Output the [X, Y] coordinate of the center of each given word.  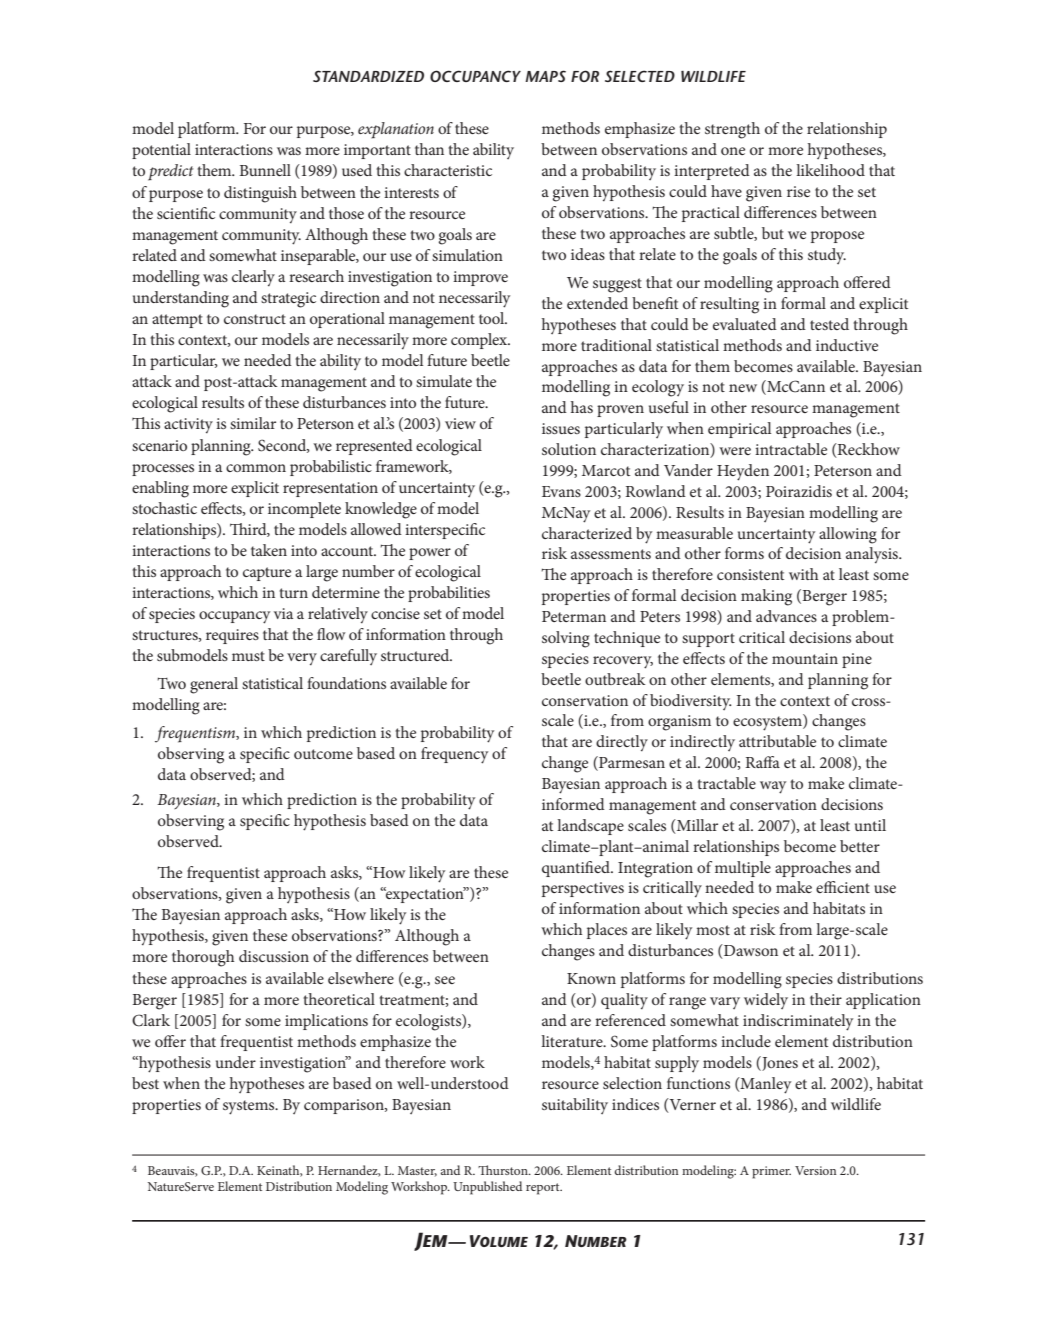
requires [232, 636]
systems [250, 1107]
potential [161, 151]
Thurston [504, 1170]
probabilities [449, 594]
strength [732, 130]
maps [545, 76]
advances [786, 616]
